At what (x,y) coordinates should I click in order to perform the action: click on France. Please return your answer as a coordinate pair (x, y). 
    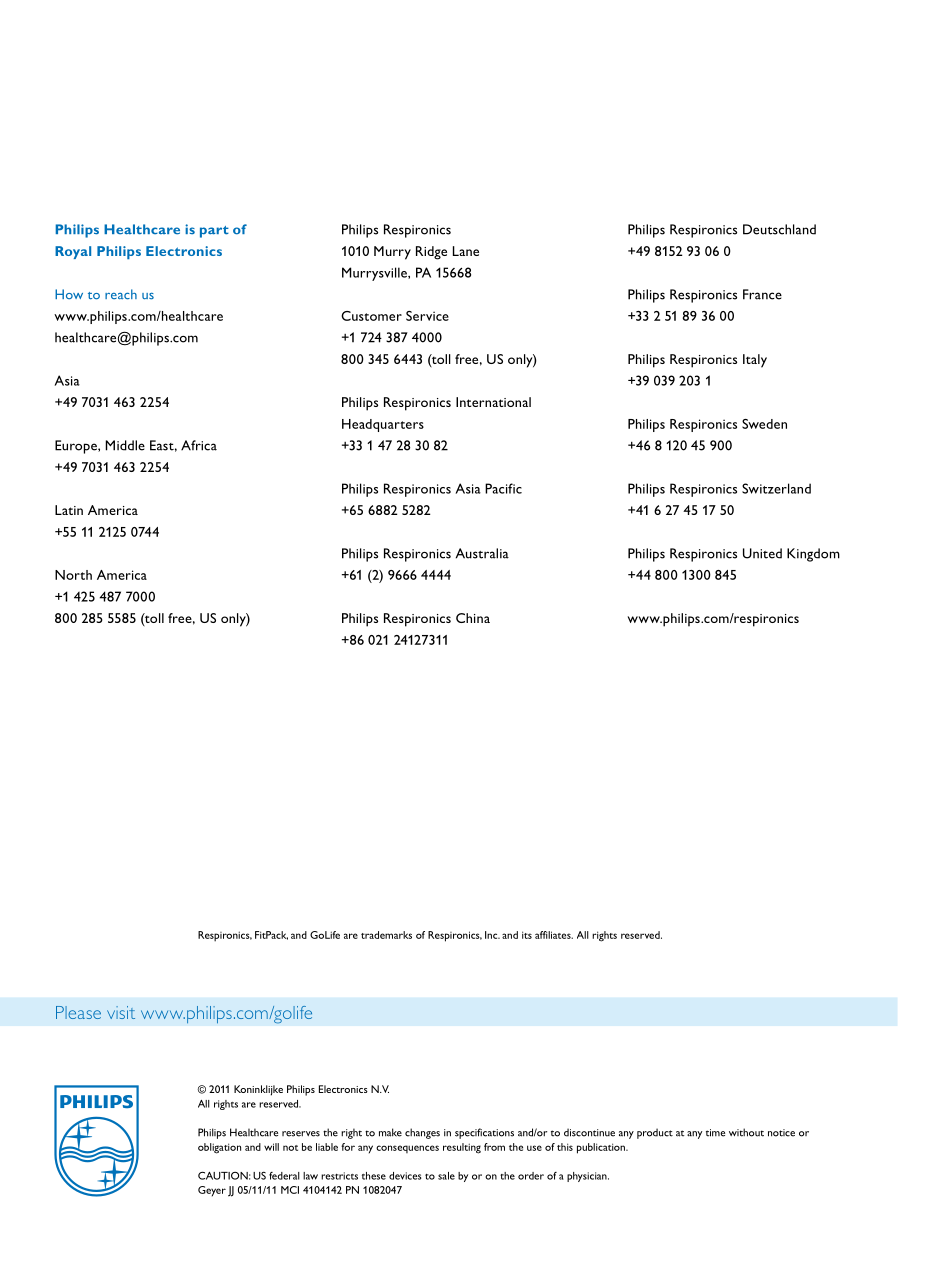
    Looking at the image, I should click on (762, 294).
